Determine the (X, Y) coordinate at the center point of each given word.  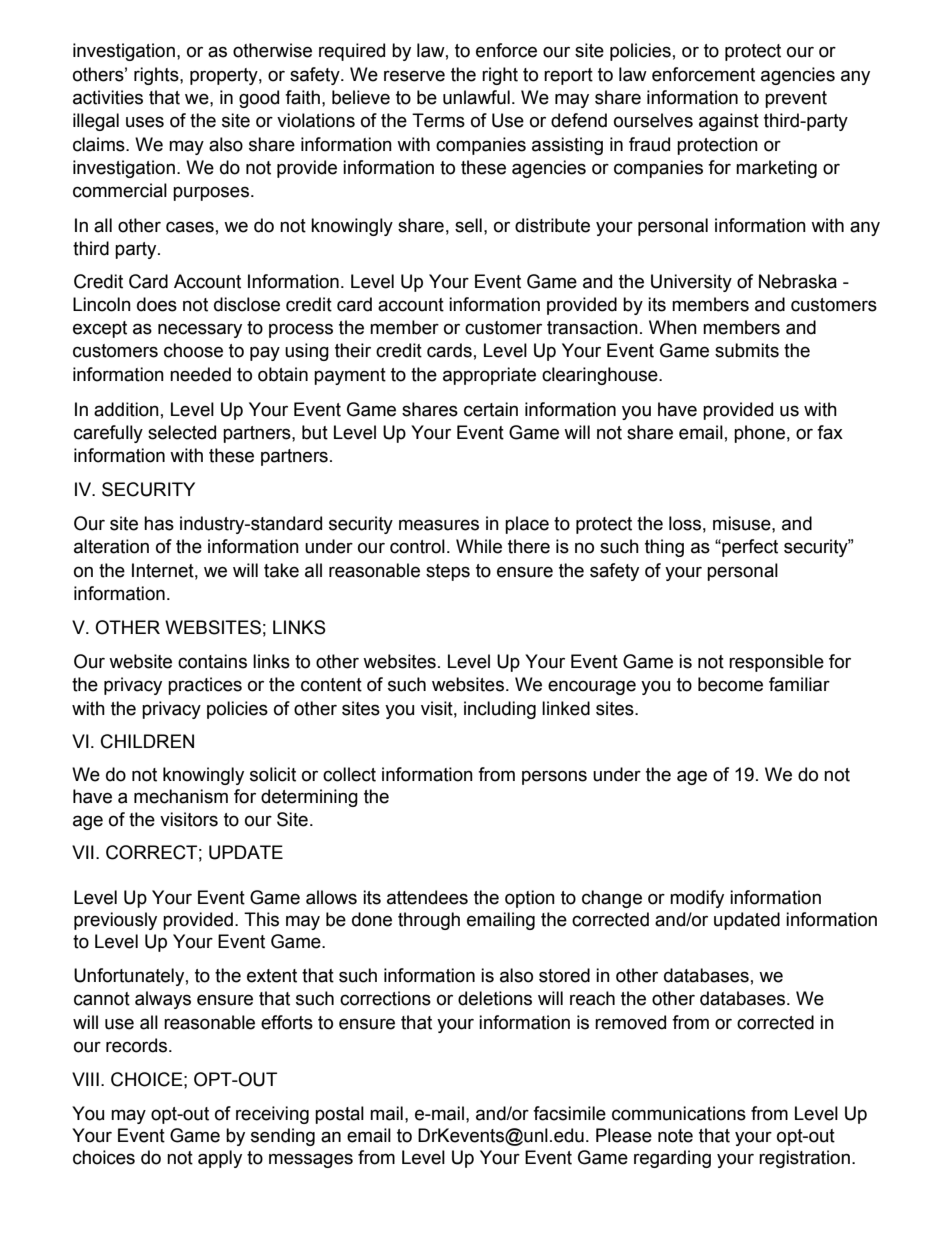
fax (830, 432)
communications (679, 1113)
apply (220, 1159)
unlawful (476, 97)
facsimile (569, 1113)
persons (554, 777)
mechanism (181, 796)
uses (145, 122)
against (729, 122)
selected (182, 432)
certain (491, 409)
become (730, 684)
